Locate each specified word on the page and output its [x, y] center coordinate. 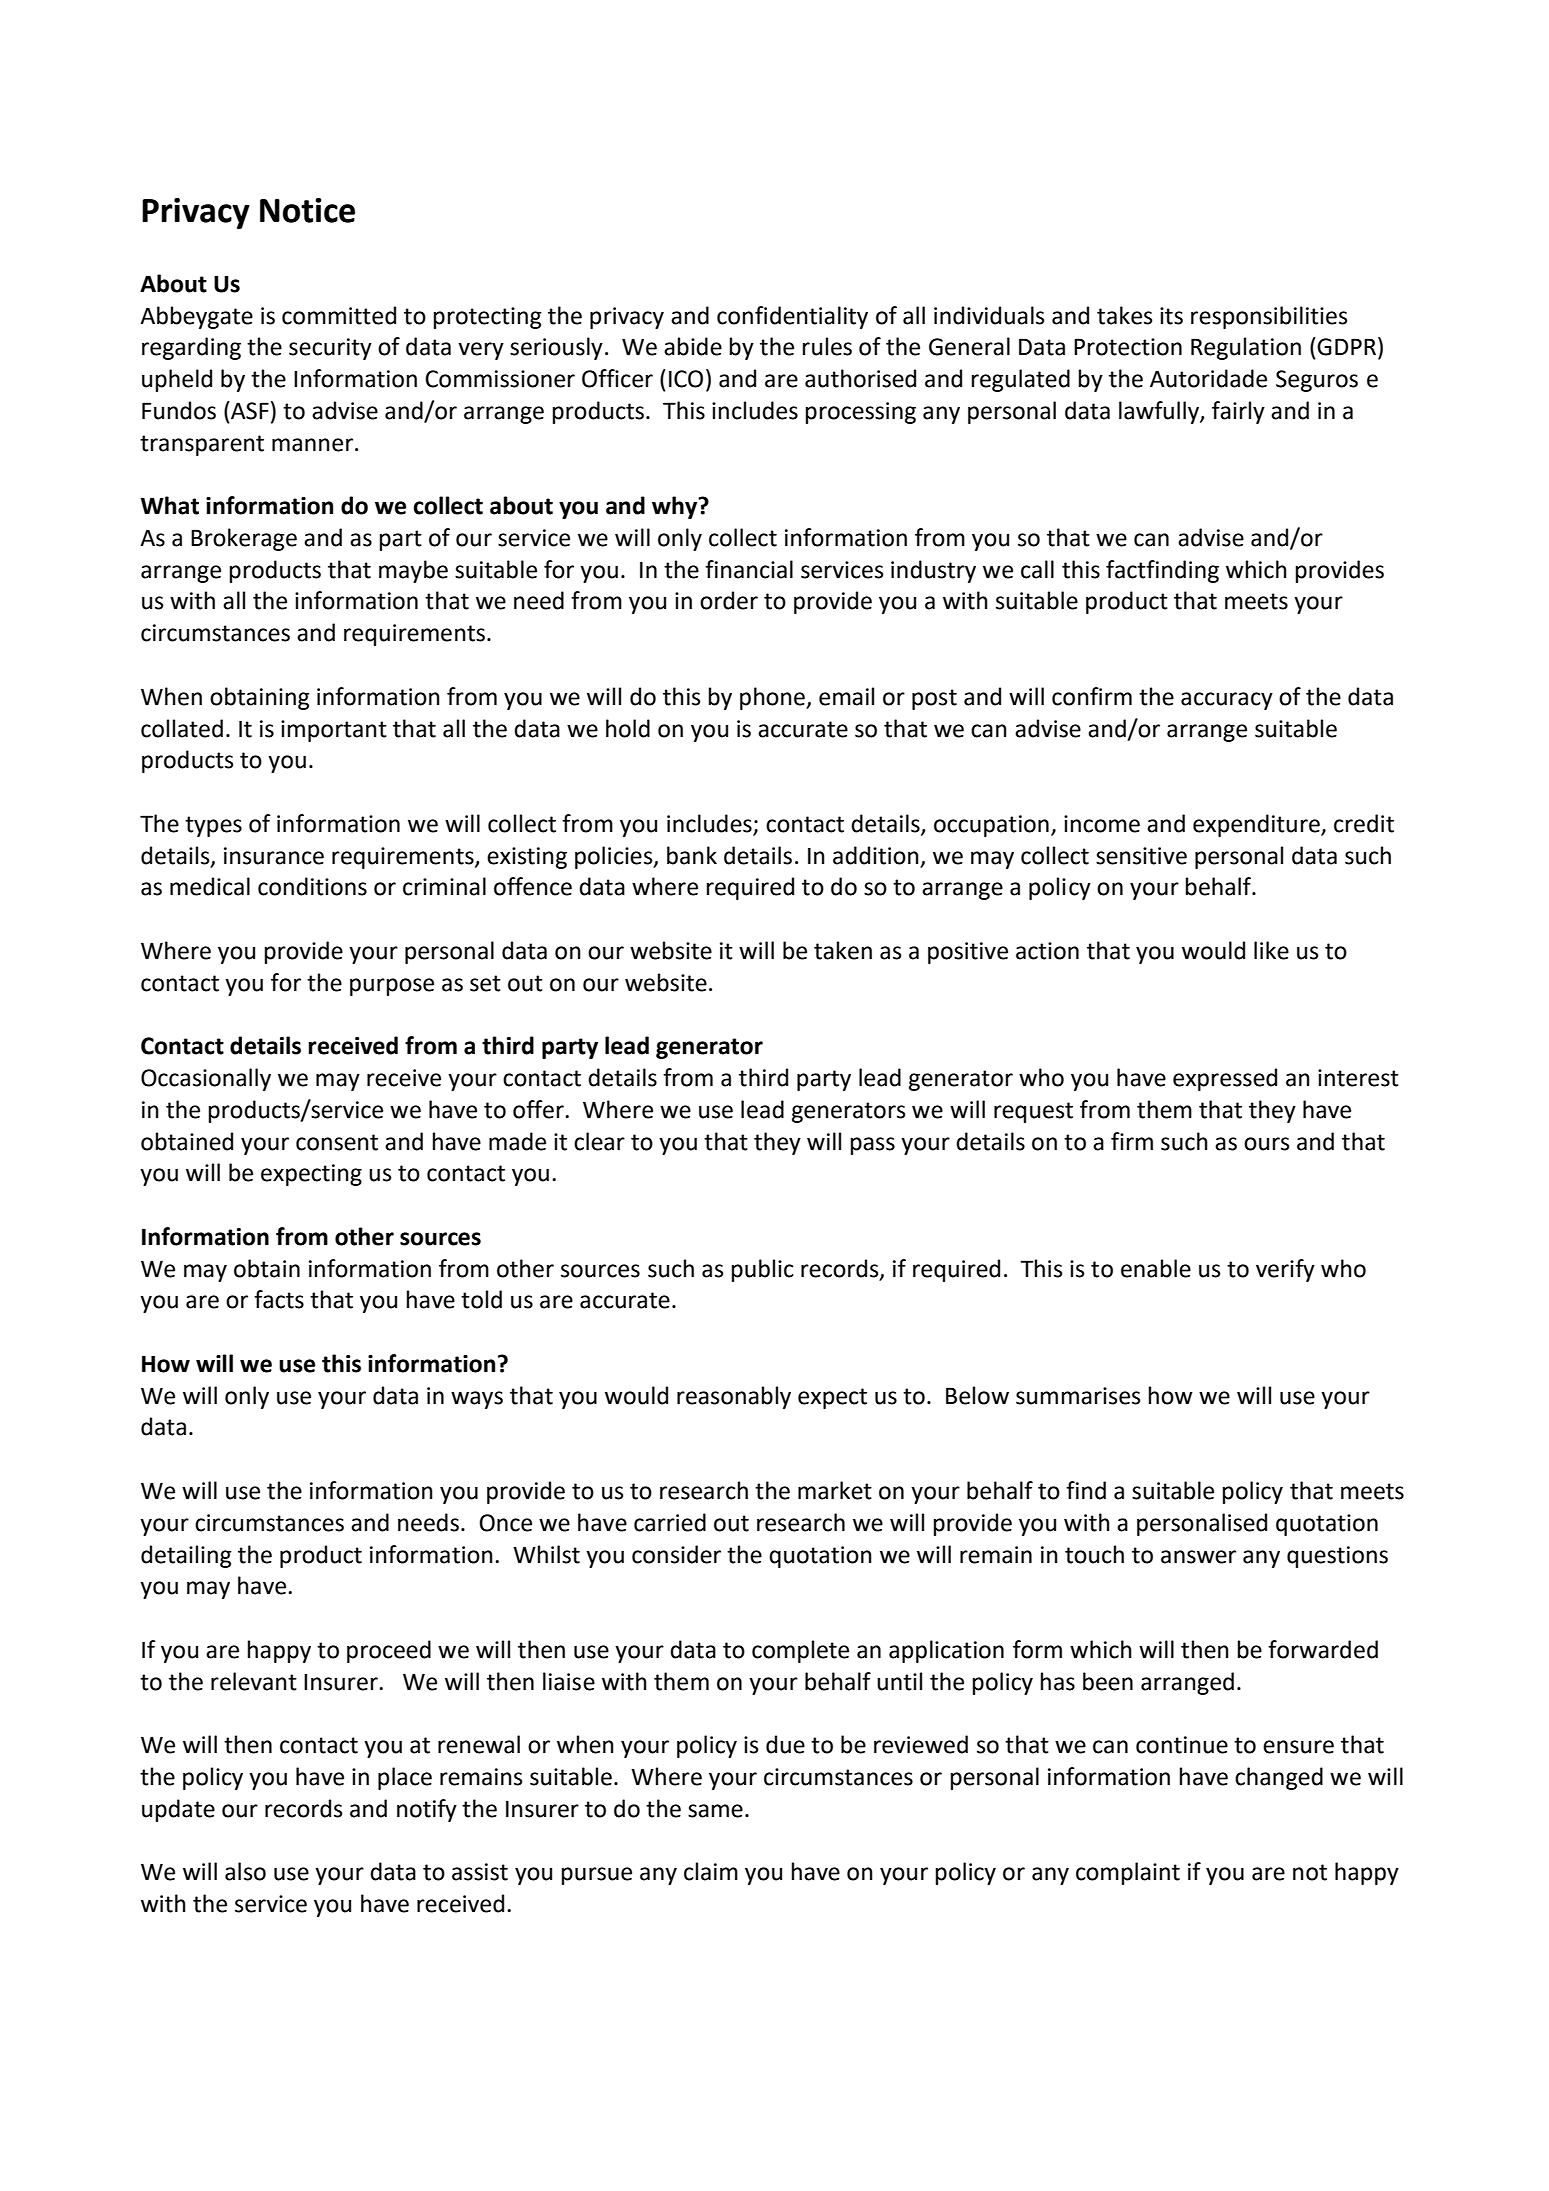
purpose [392, 987]
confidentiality [792, 317]
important [334, 731]
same [715, 1811]
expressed [1225, 1079]
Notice [307, 210]
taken [843, 950]
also [245, 1871]
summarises [1078, 1396]
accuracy [1227, 701]
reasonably [734, 1397]
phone [773, 698]
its [1171, 316]
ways [477, 1400]
